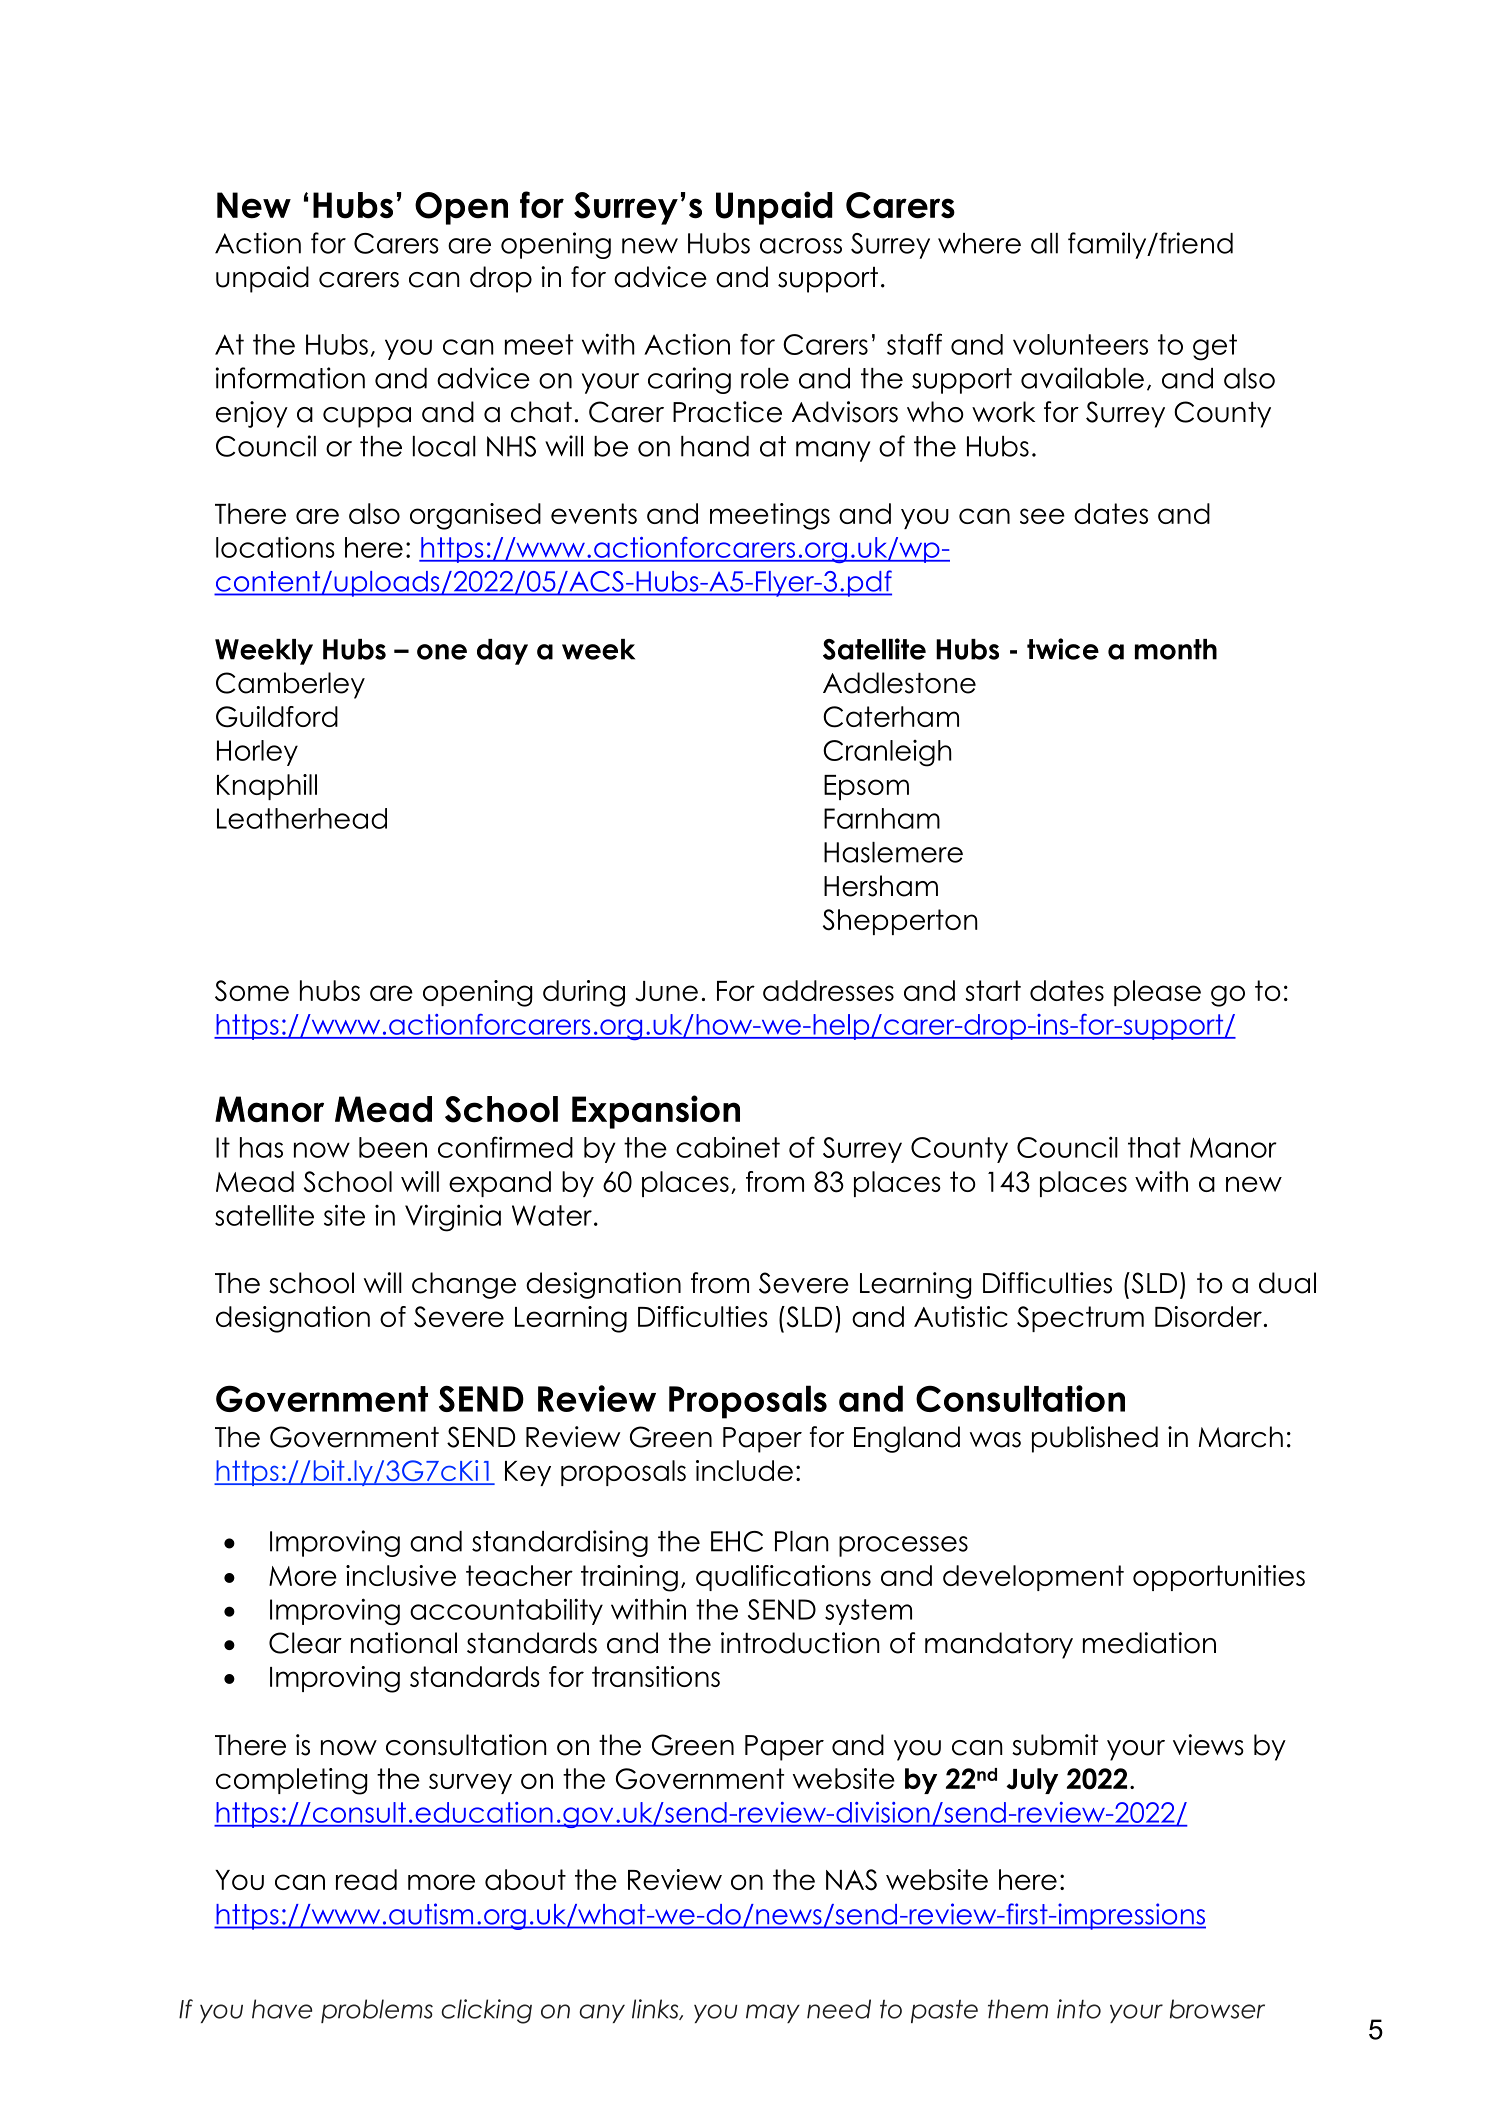  Describe the element at coordinates (1219, 1578) in the screenshot. I see `opportunities` at that location.
